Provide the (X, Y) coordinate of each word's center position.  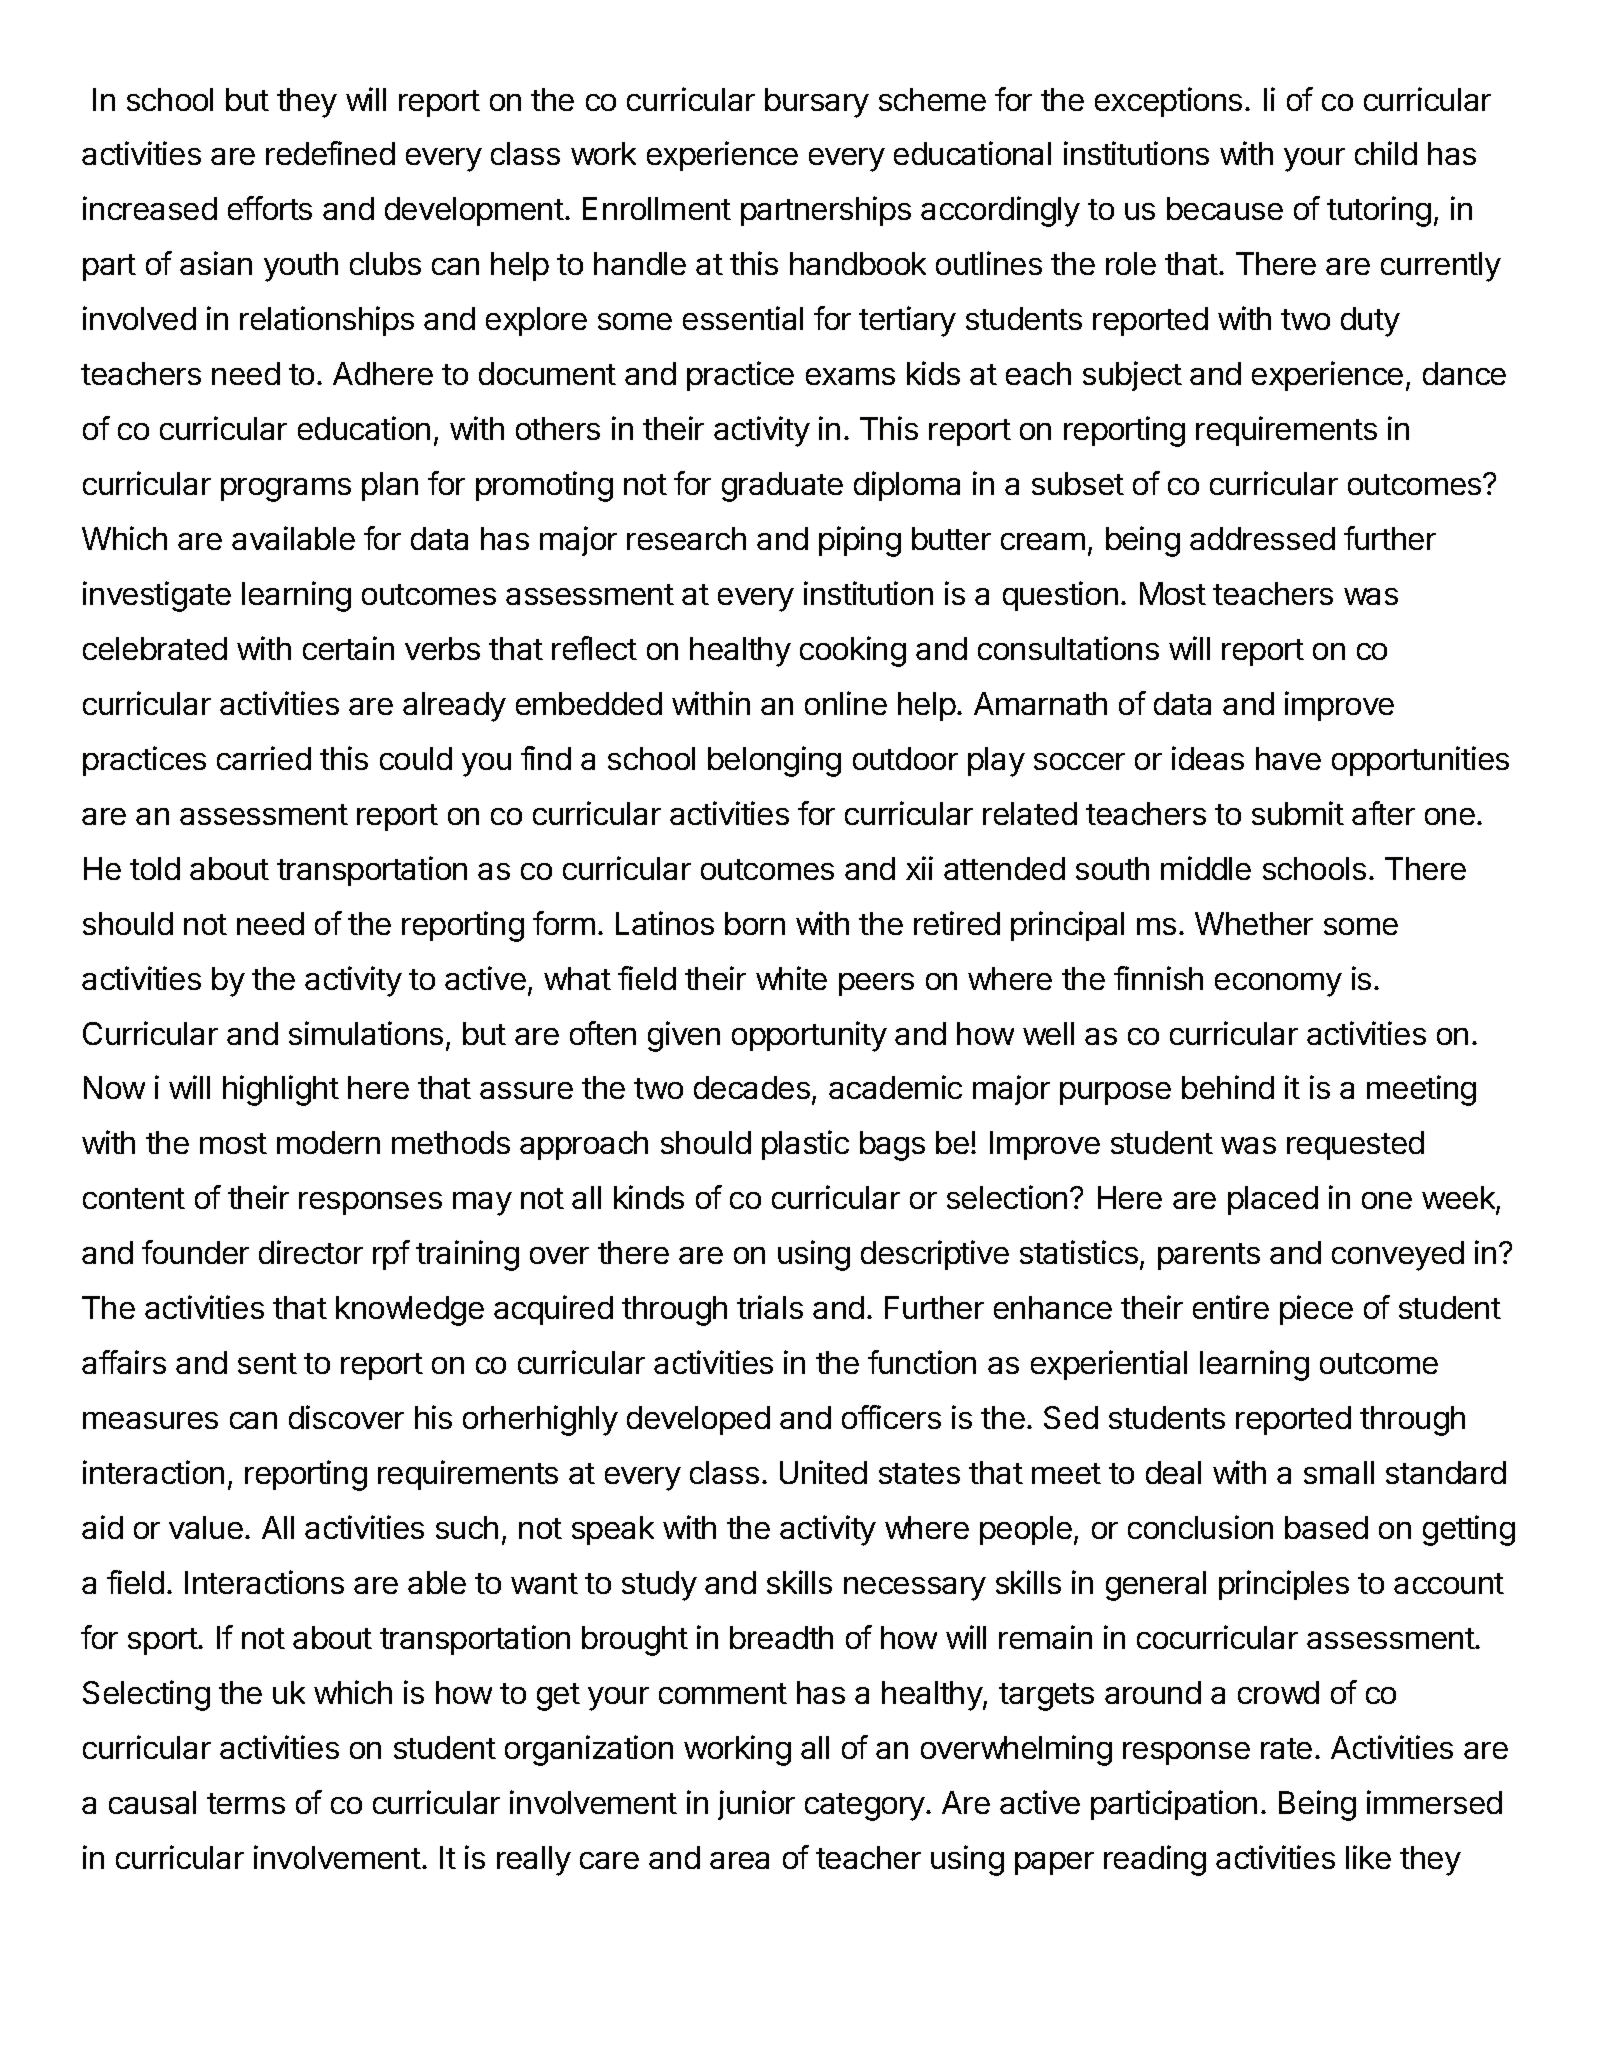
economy (1278, 985)
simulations (366, 1033)
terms (246, 1803)
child (1386, 153)
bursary (817, 103)
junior (756, 1805)
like (1368, 1857)
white (791, 978)
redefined (330, 153)
